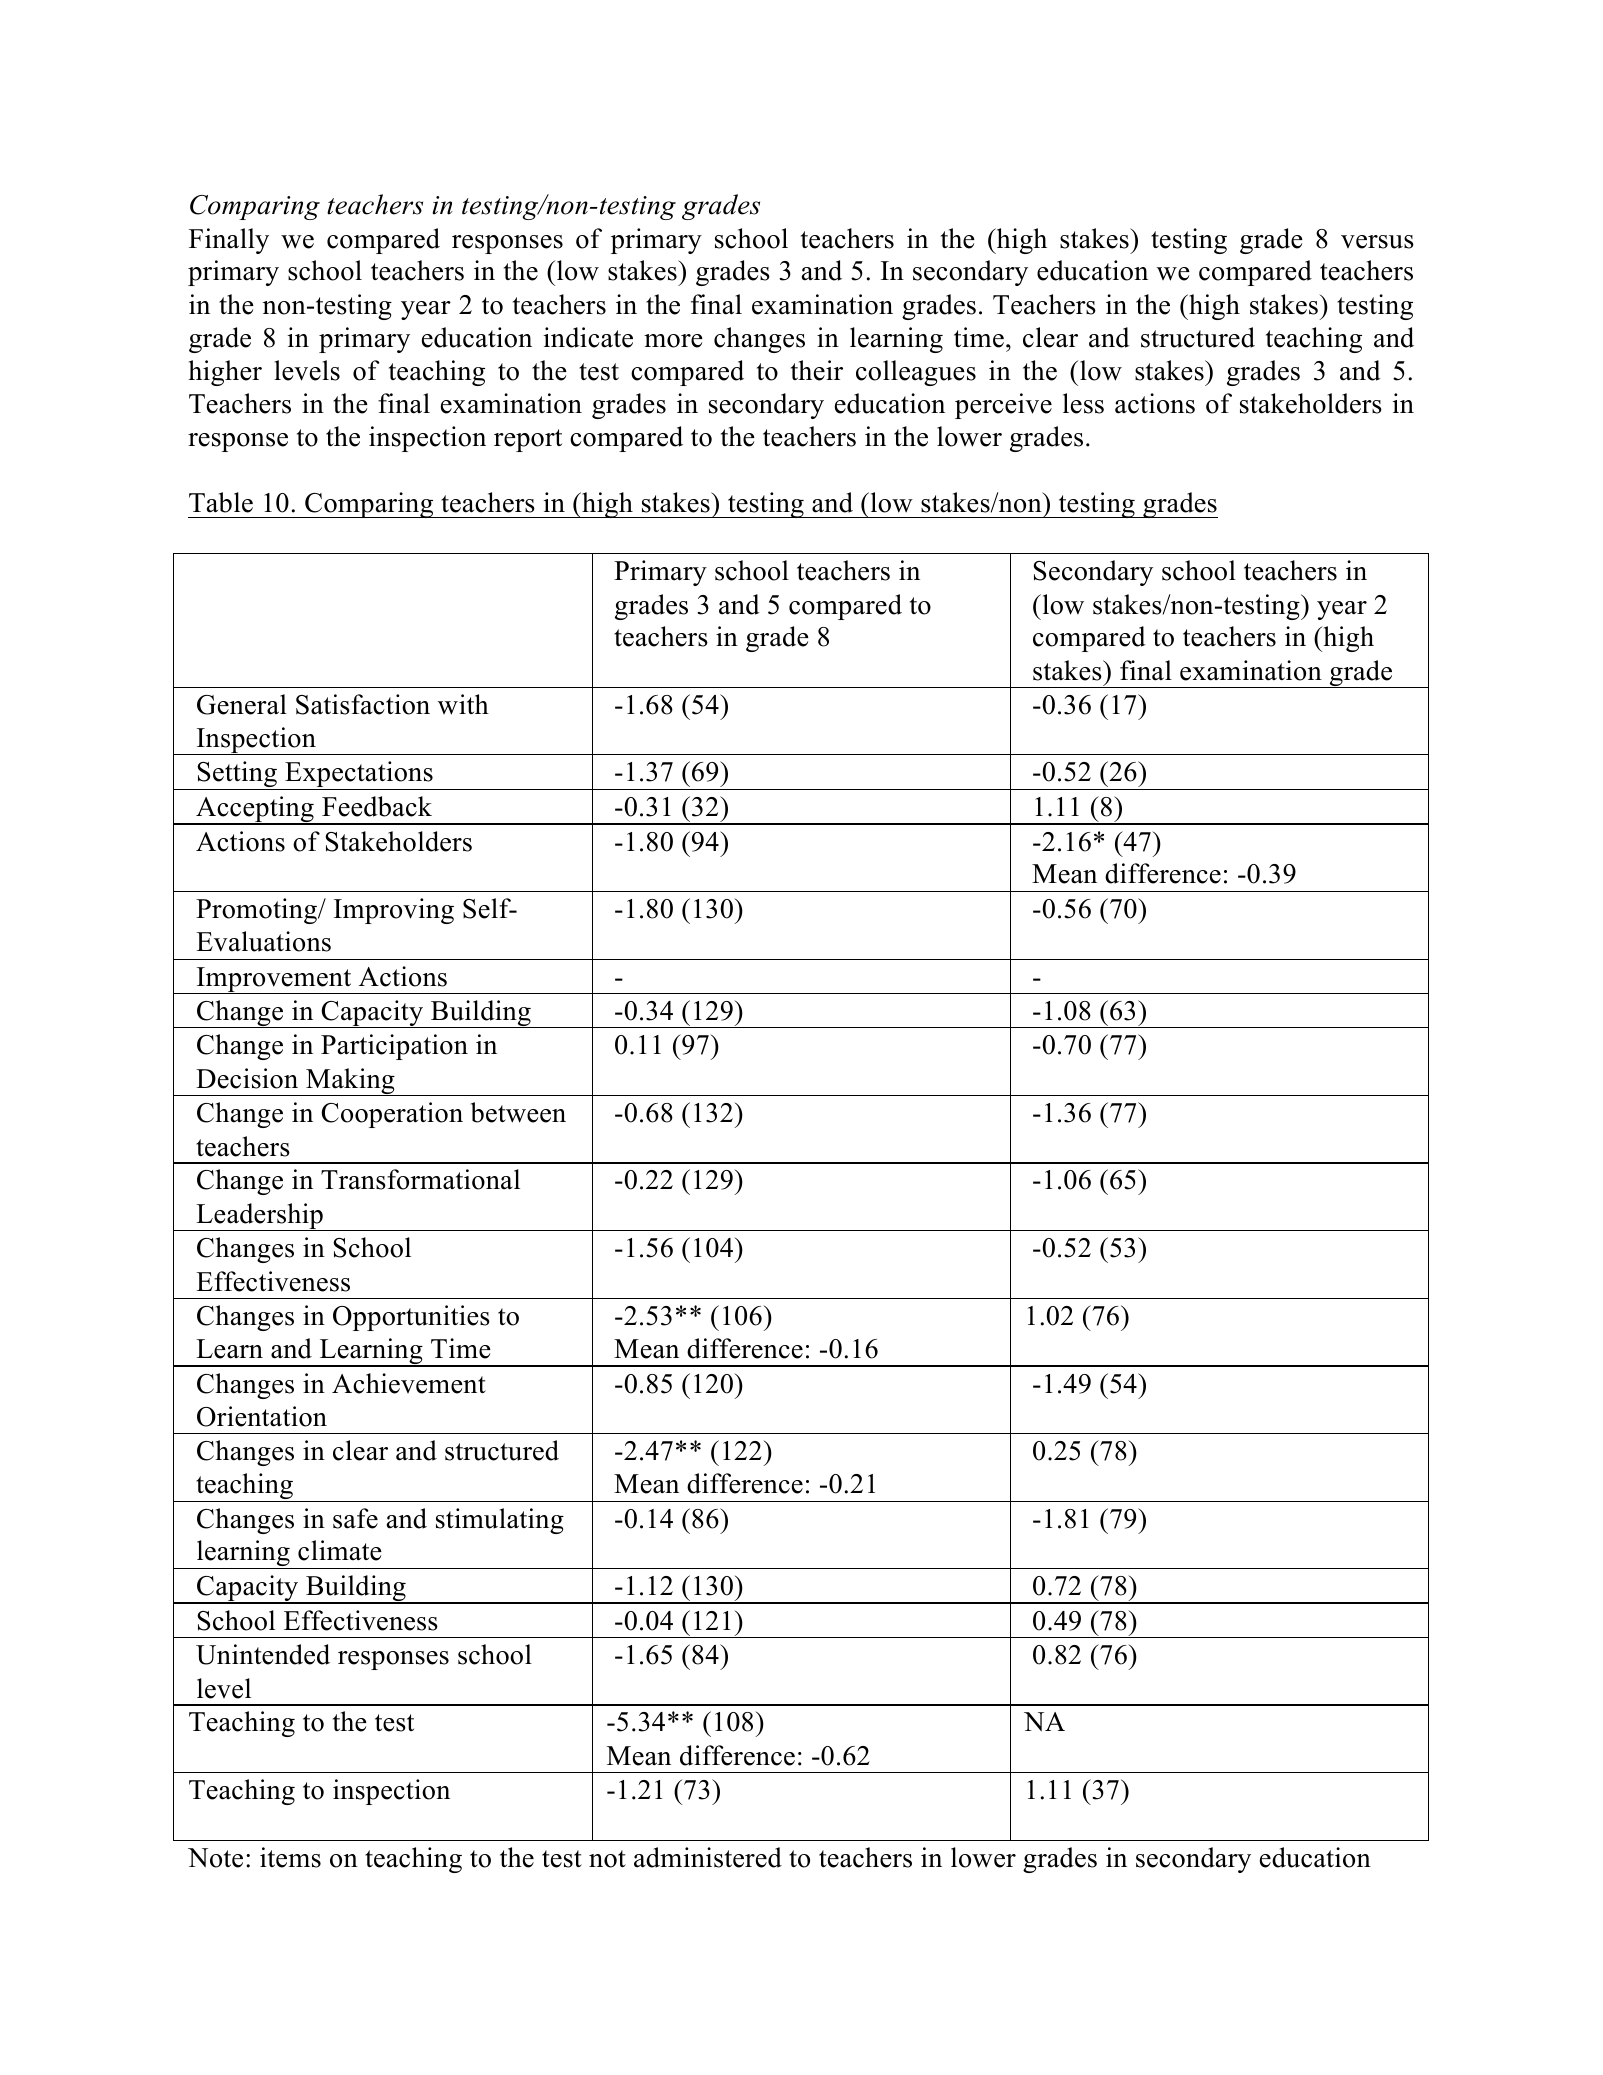  What do you see at coordinates (290, 1857) in the image?
I see `items` at bounding box center [290, 1857].
